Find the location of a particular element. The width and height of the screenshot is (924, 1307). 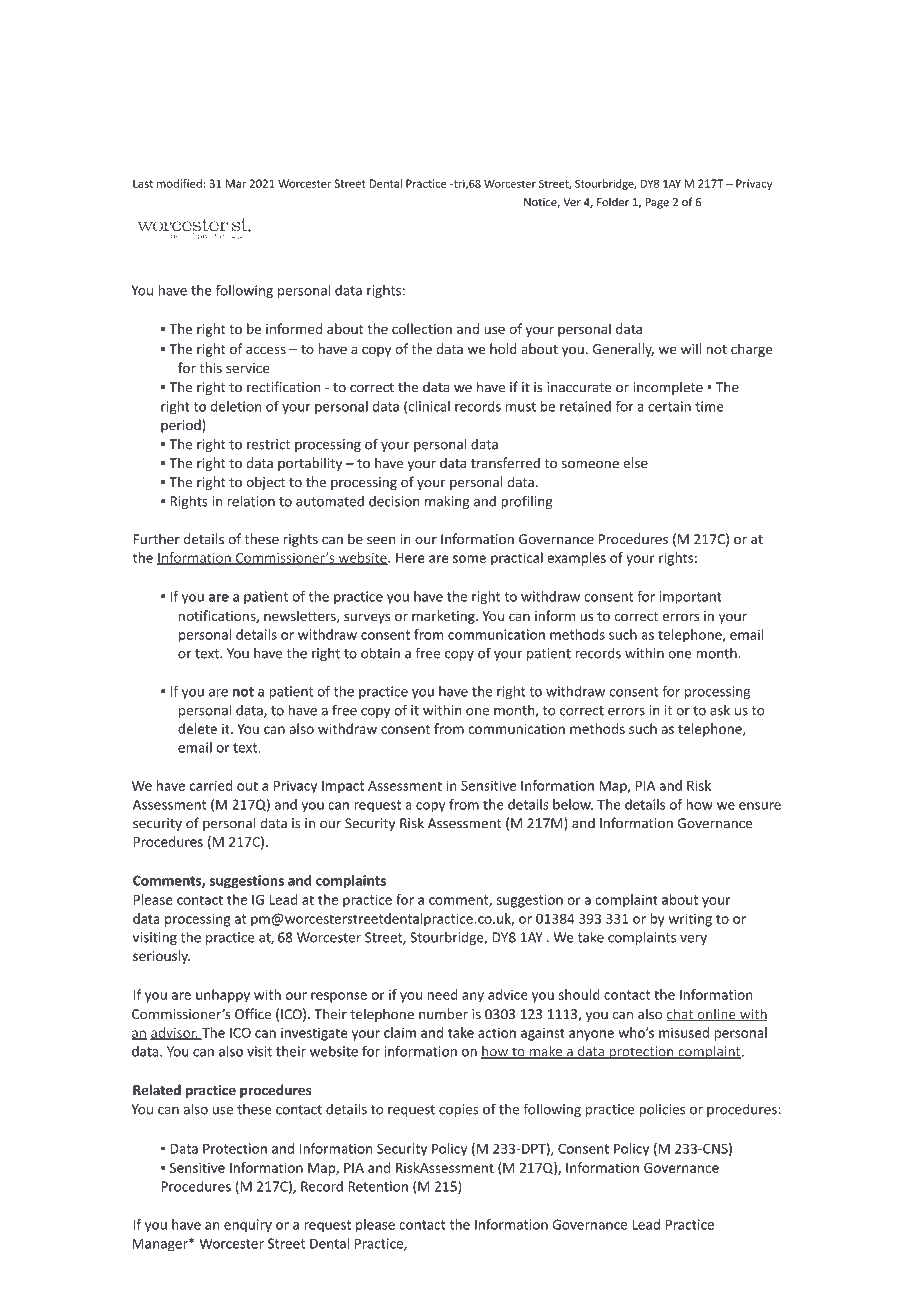

modified is located at coordinates (179, 183).
